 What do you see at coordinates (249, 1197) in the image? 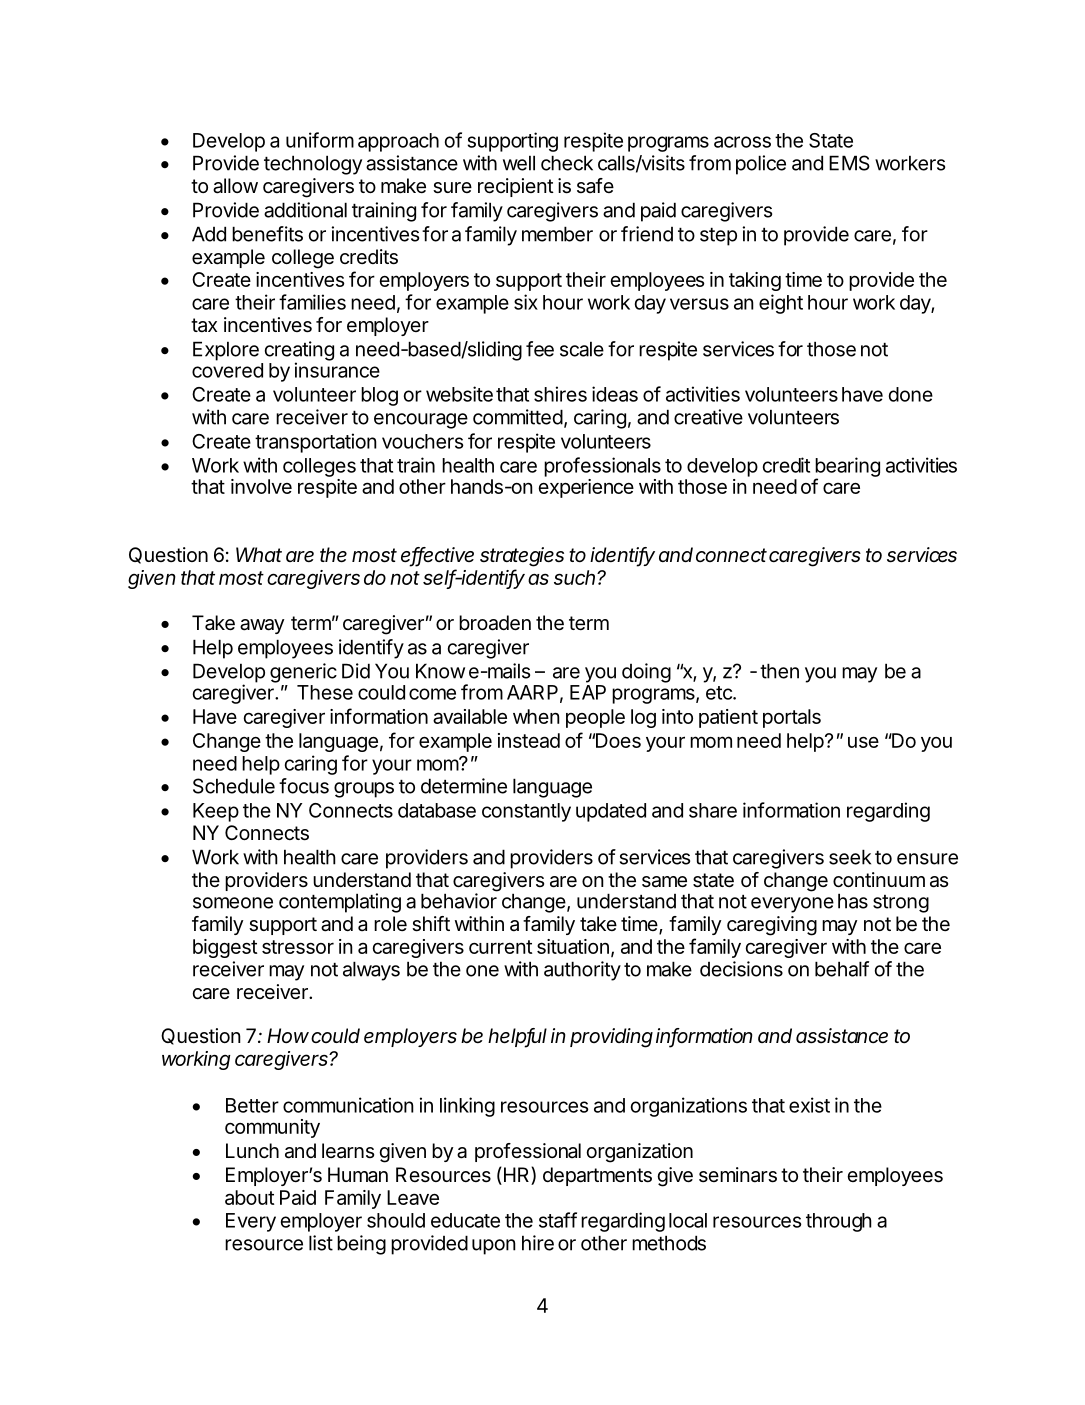
I see `about` at bounding box center [249, 1197].
